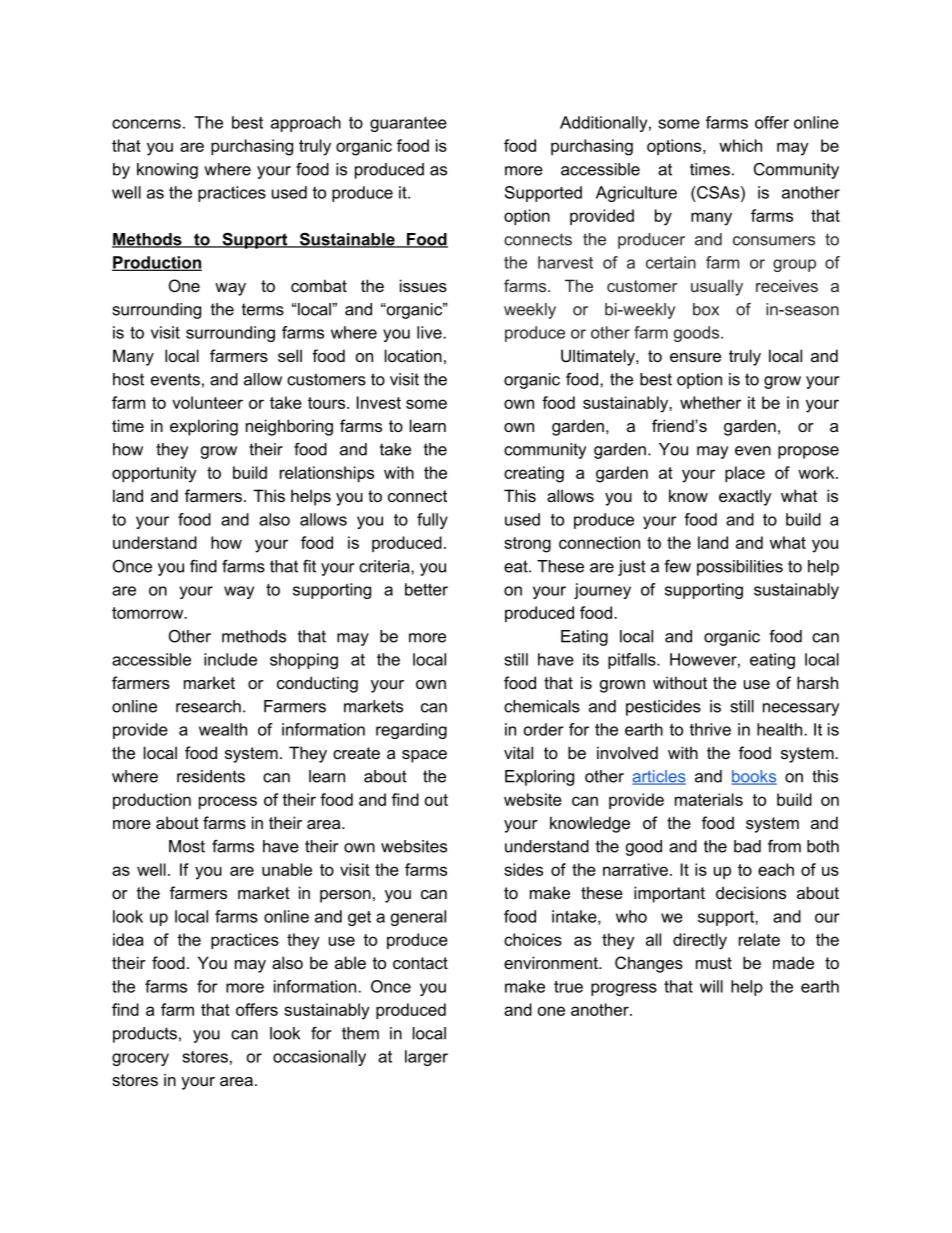  I want to click on location, so click(413, 355).
